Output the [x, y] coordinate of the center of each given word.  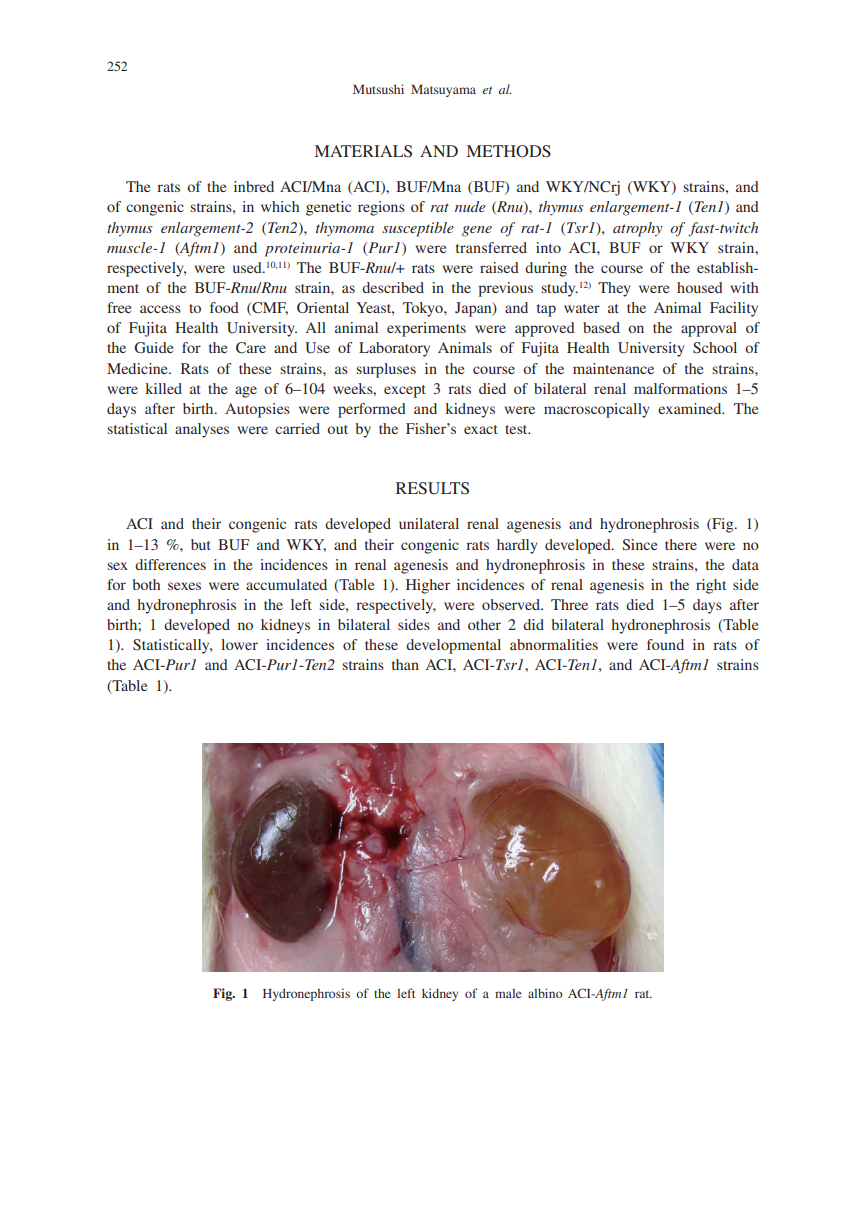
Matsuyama [443, 90]
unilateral [429, 523]
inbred [254, 186]
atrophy [637, 229]
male [508, 993]
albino [545, 993]
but [201, 544]
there [681, 544]
